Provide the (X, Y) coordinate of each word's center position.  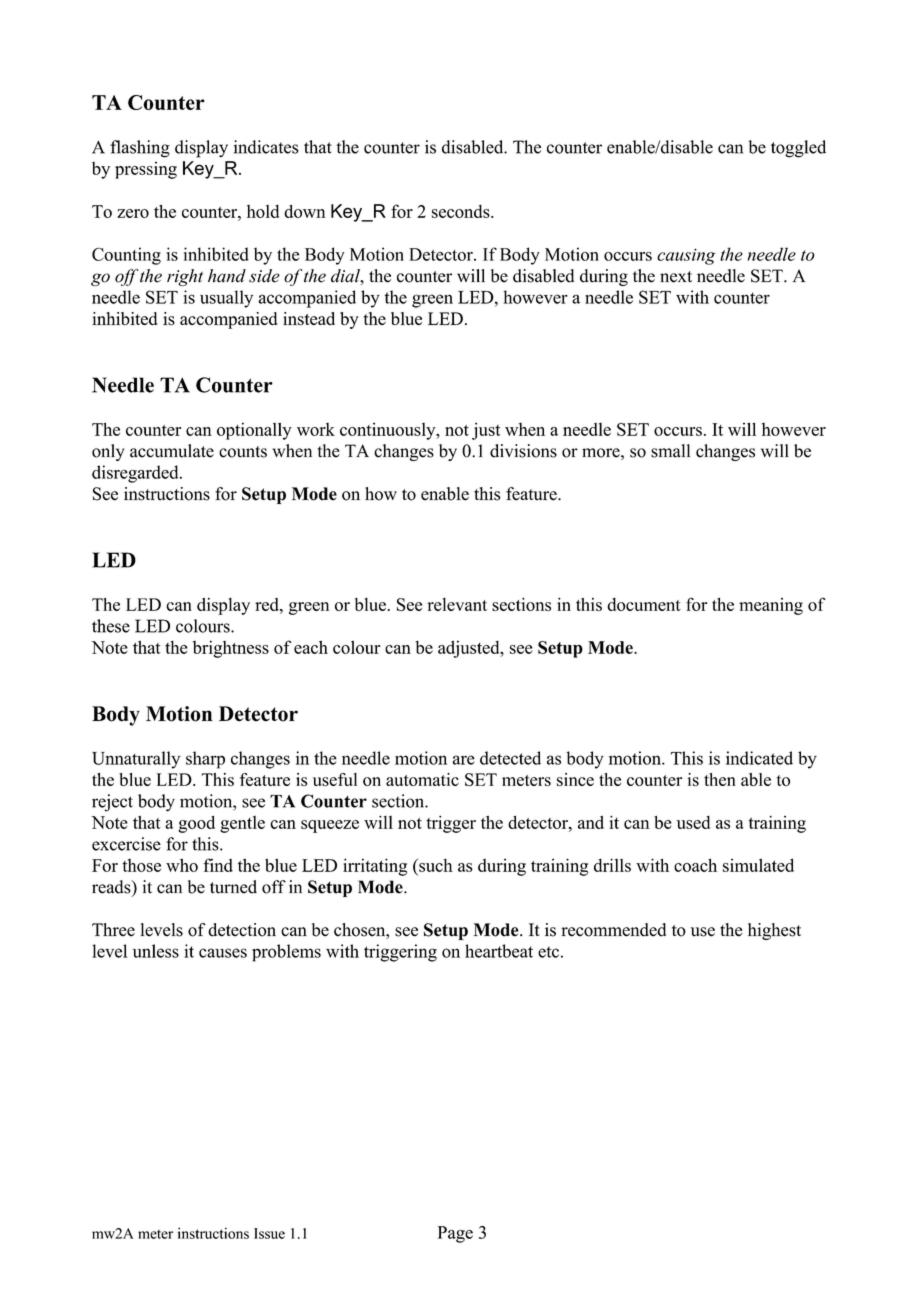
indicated (759, 758)
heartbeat (499, 951)
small (670, 451)
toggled (798, 149)
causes (223, 953)
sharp (205, 760)
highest (774, 931)
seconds (462, 211)
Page (455, 1234)
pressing (146, 170)
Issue (269, 1233)
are (464, 760)
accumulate (172, 451)
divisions (523, 451)
